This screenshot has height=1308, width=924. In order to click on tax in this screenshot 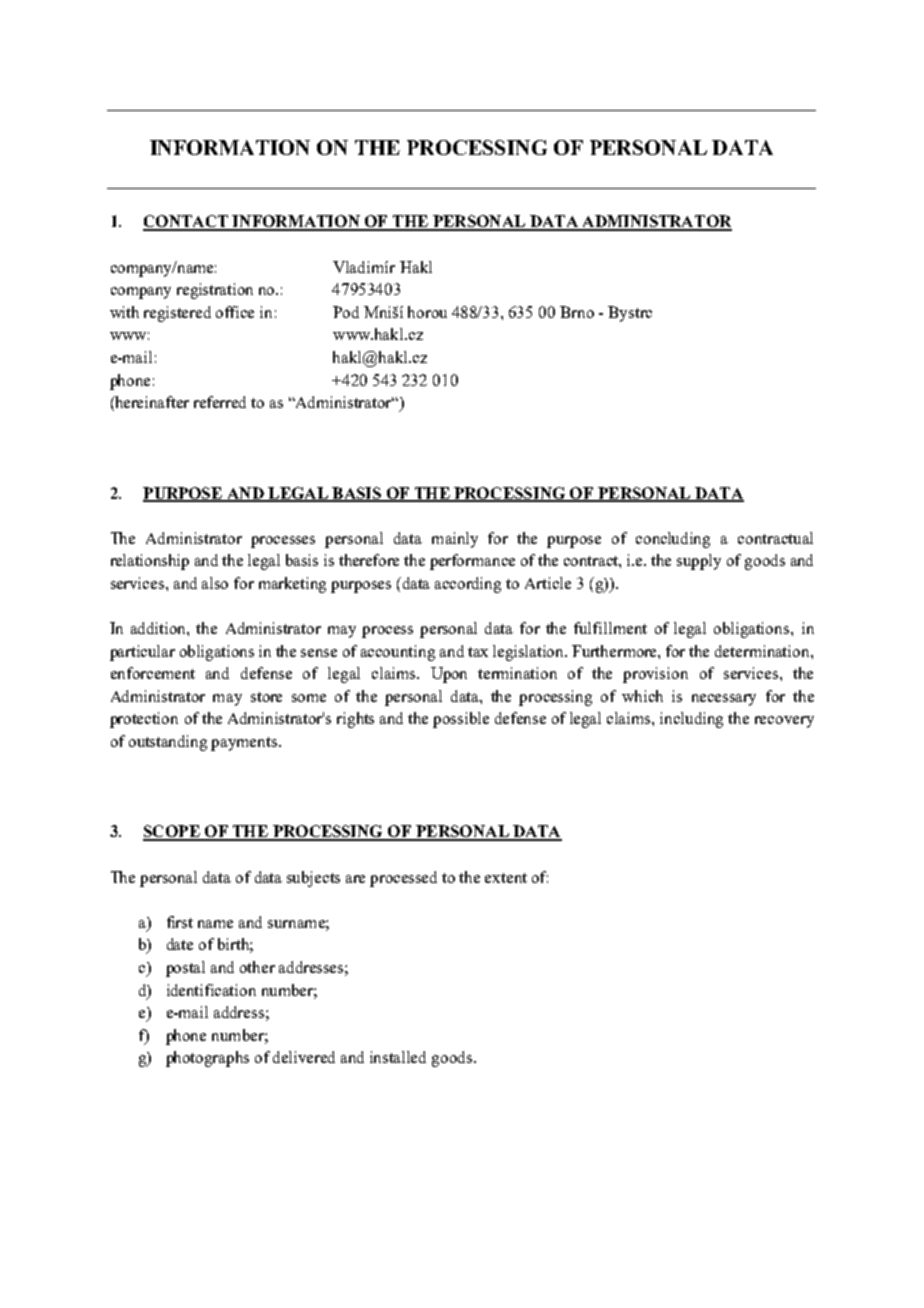, I will do `click(478, 652)`.
